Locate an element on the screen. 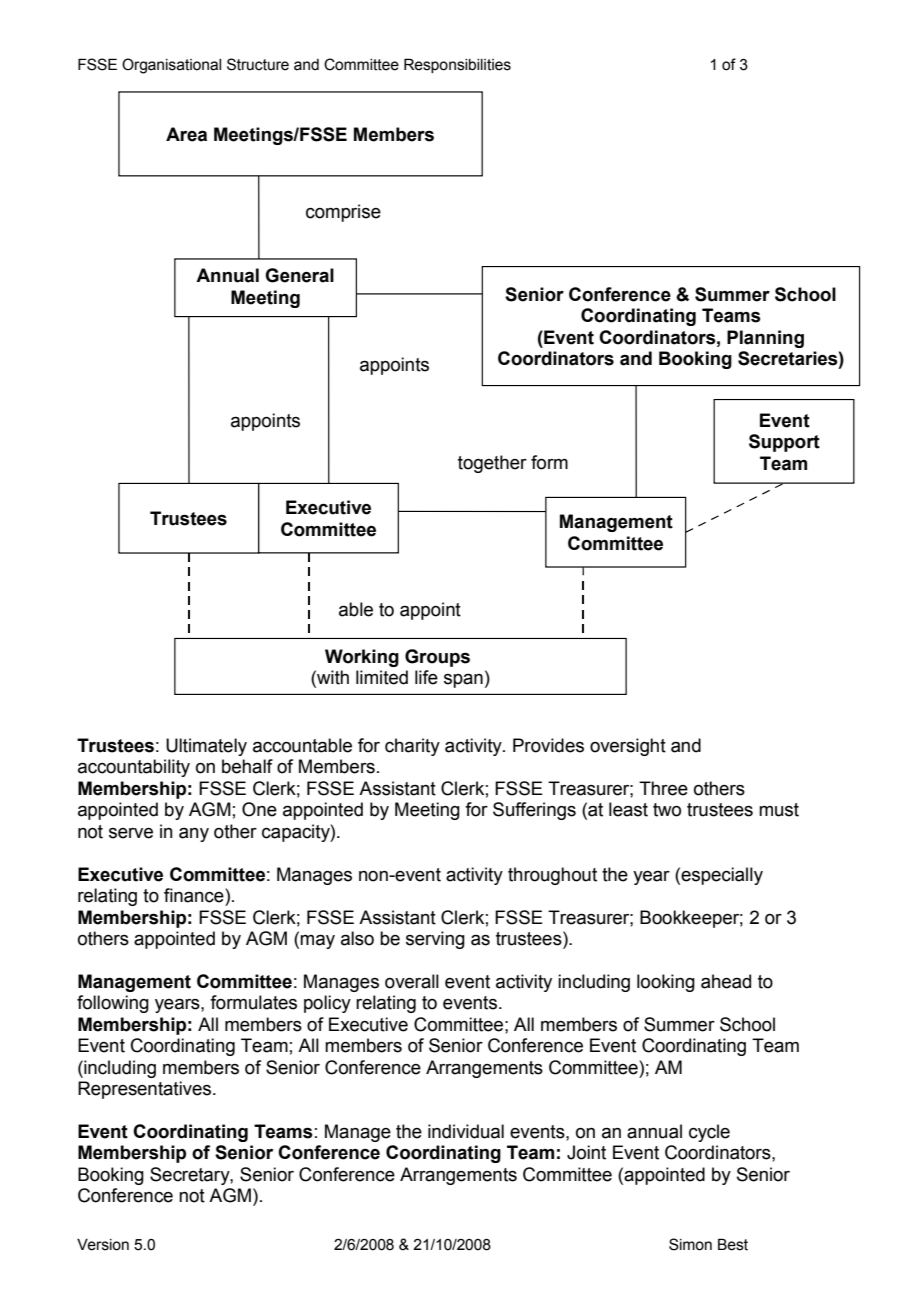  Area is located at coordinates (186, 134).
